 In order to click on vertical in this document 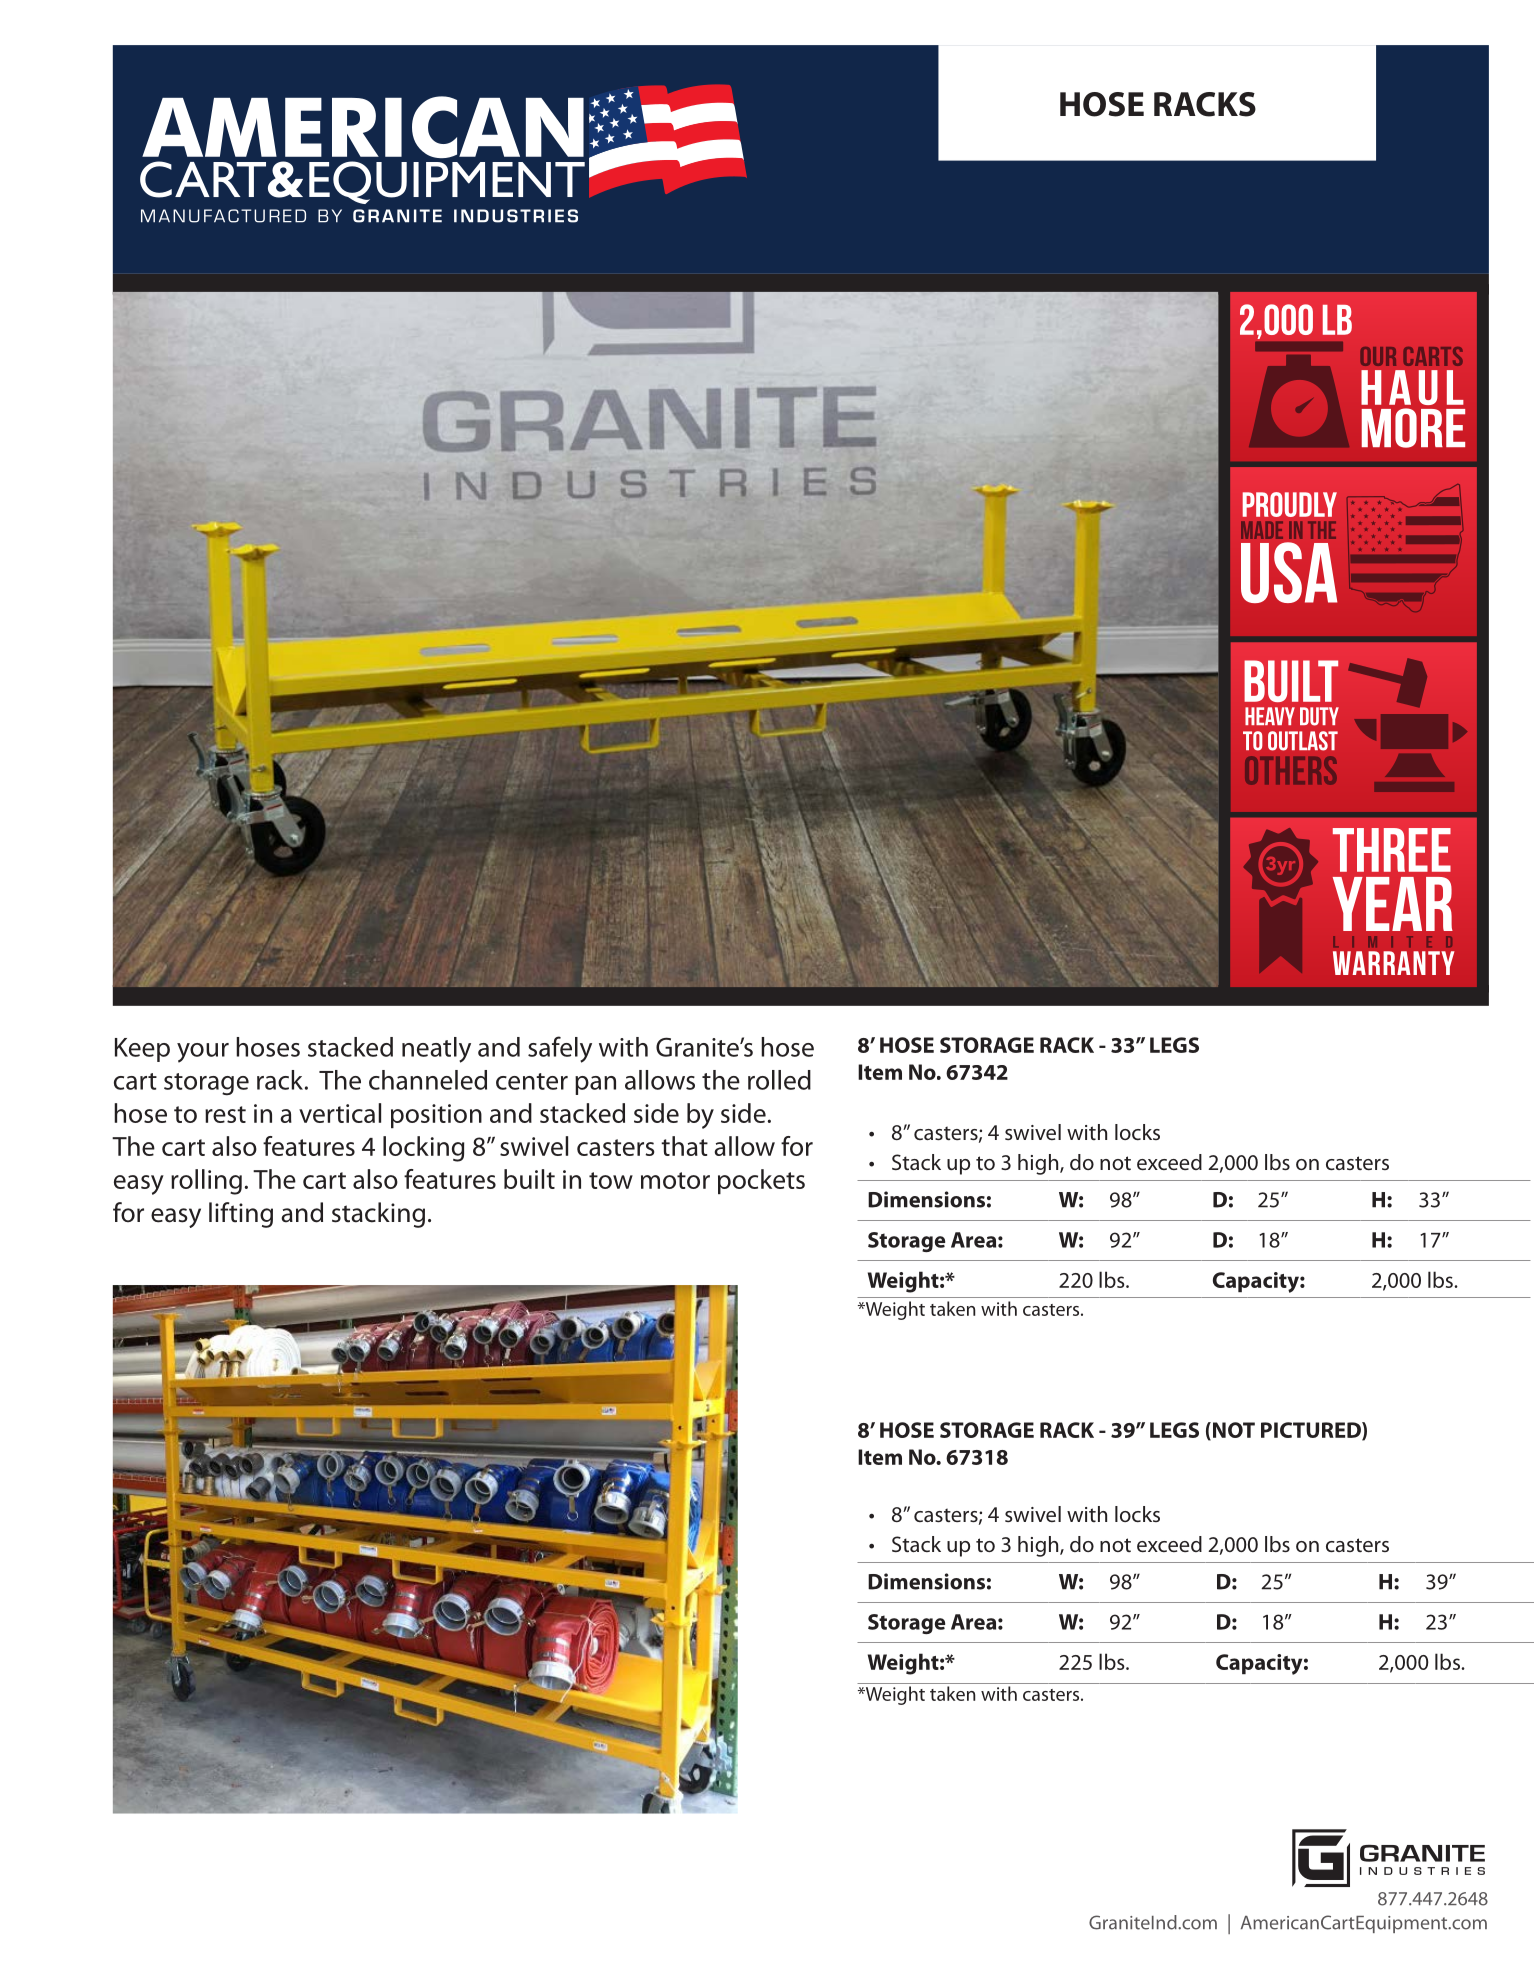, I will do `click(340, 1113)`.
